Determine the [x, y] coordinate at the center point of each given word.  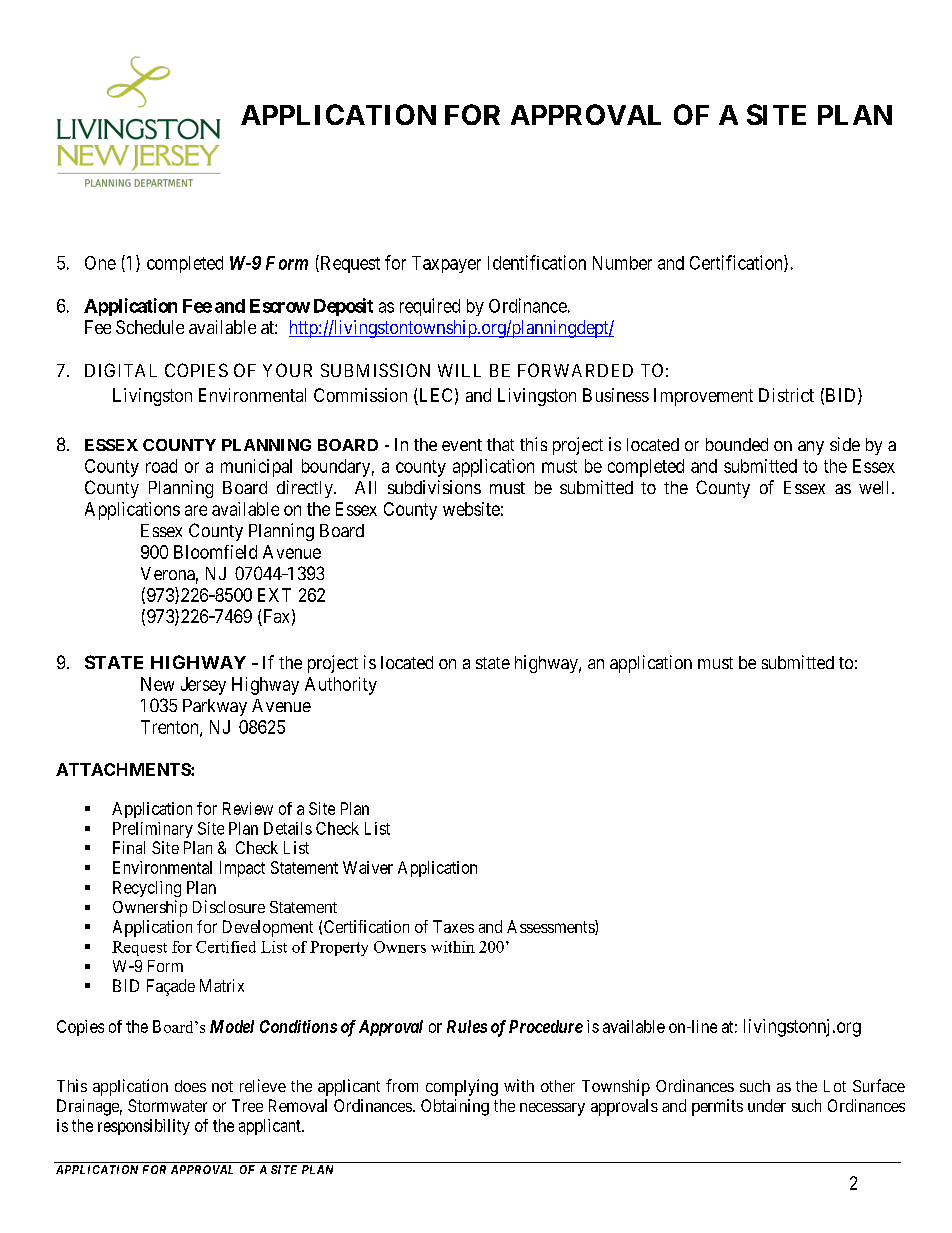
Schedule [150, 327]
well [876, 487]
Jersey [203, 686]
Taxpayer [446, 264]
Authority [341, 686]
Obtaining [455, 1107]
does [190, 1086]
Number [622, 263]
